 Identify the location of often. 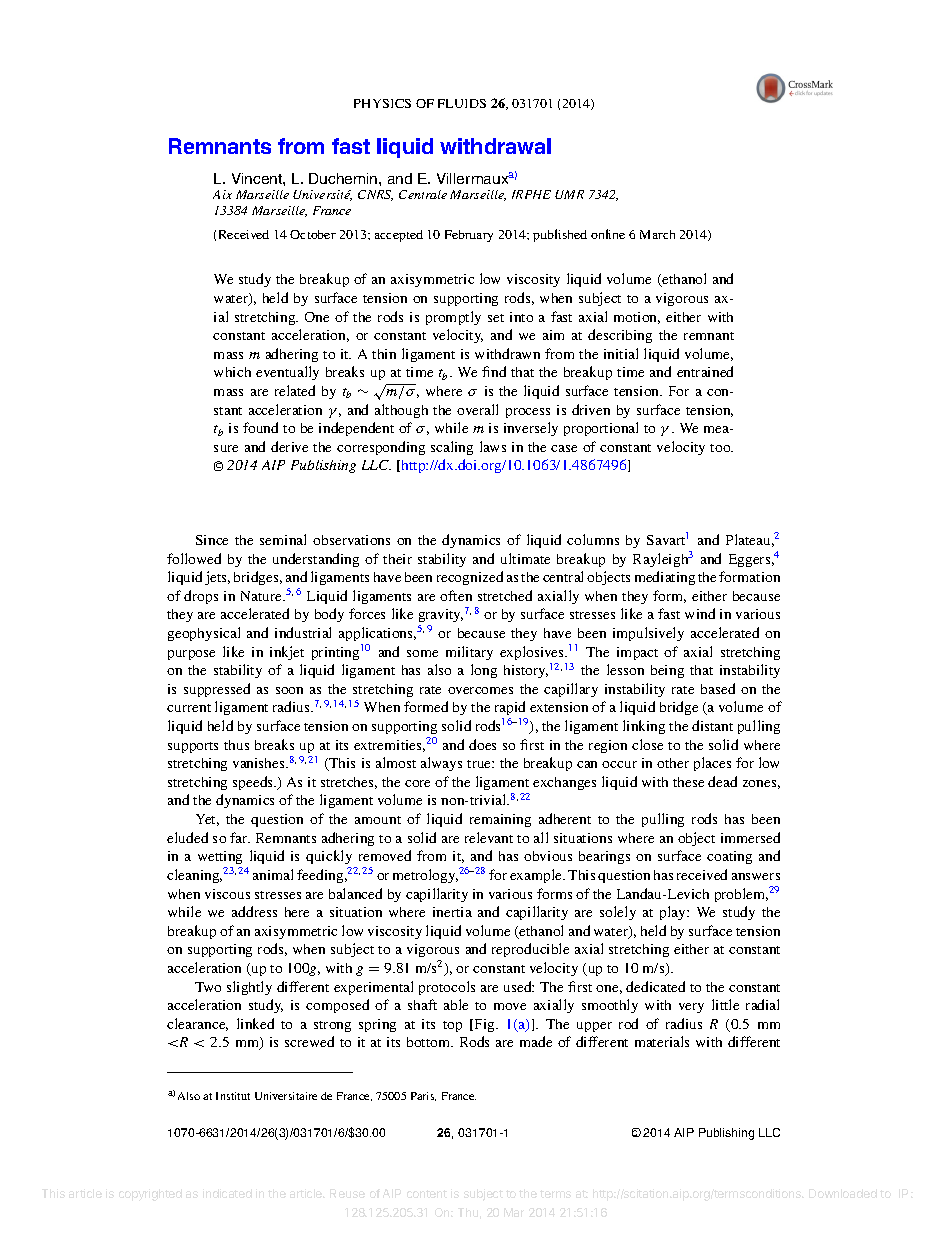
(456, 595).
